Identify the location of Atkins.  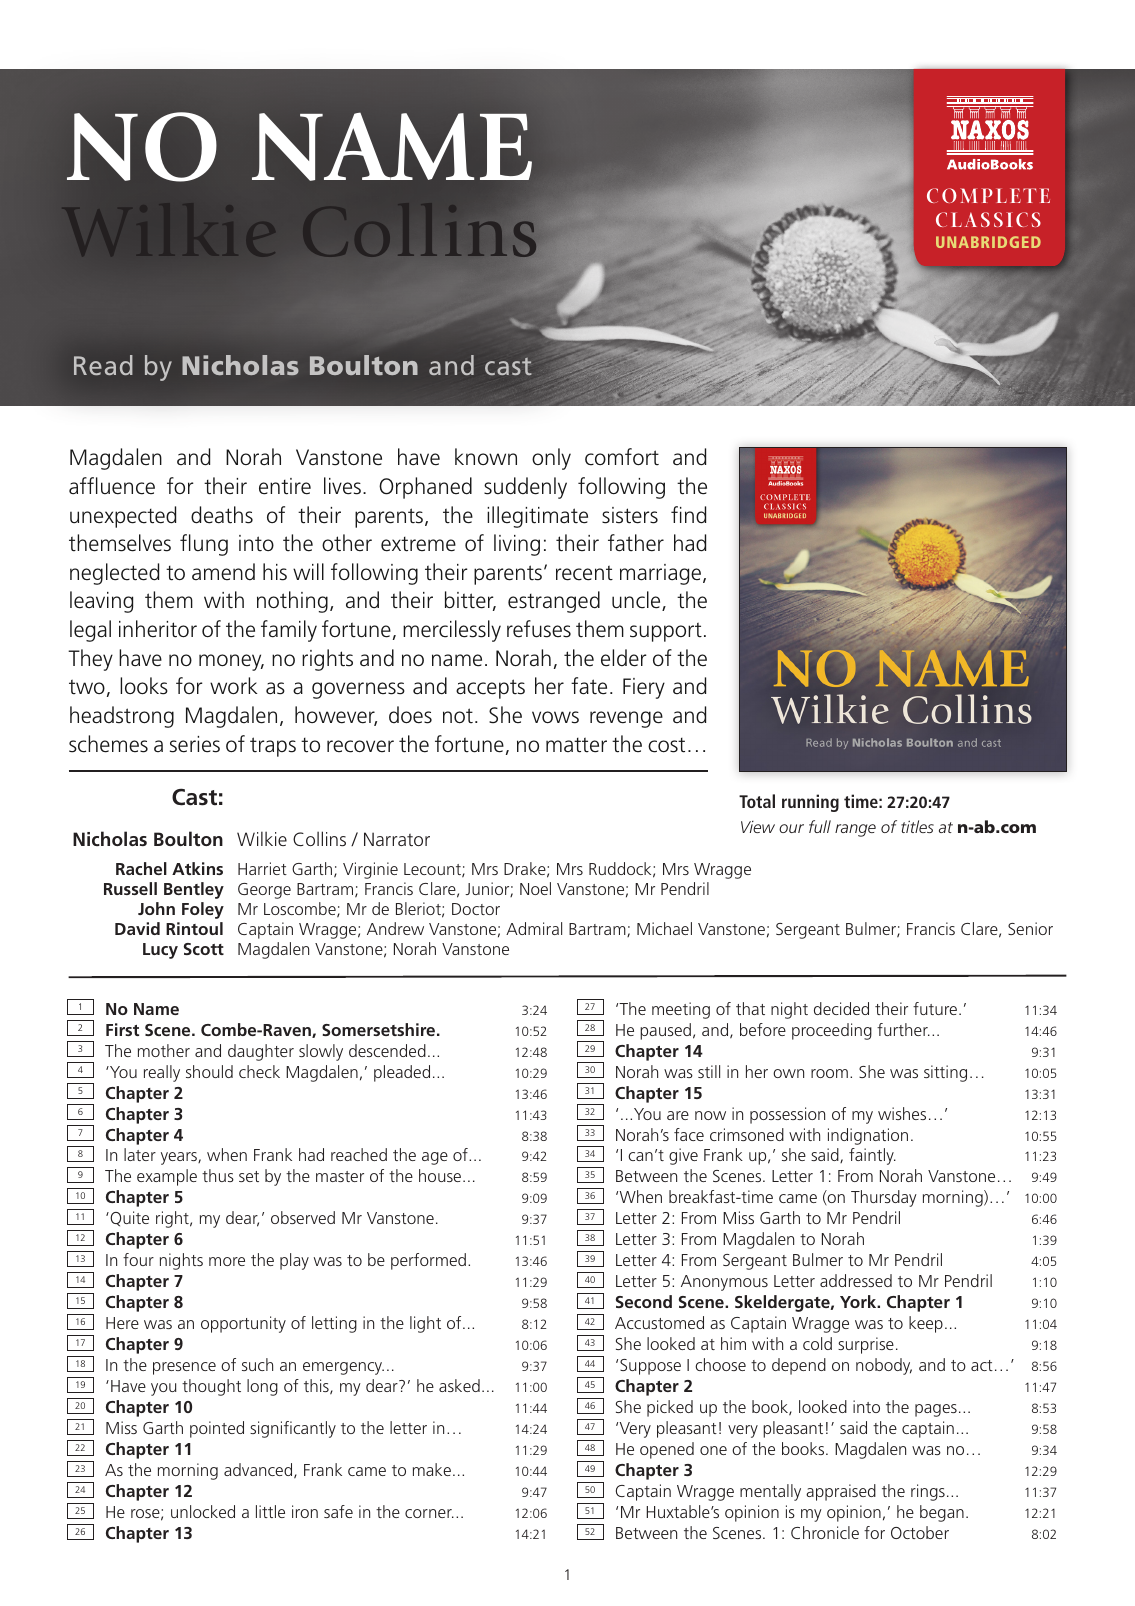
(197, 868).
